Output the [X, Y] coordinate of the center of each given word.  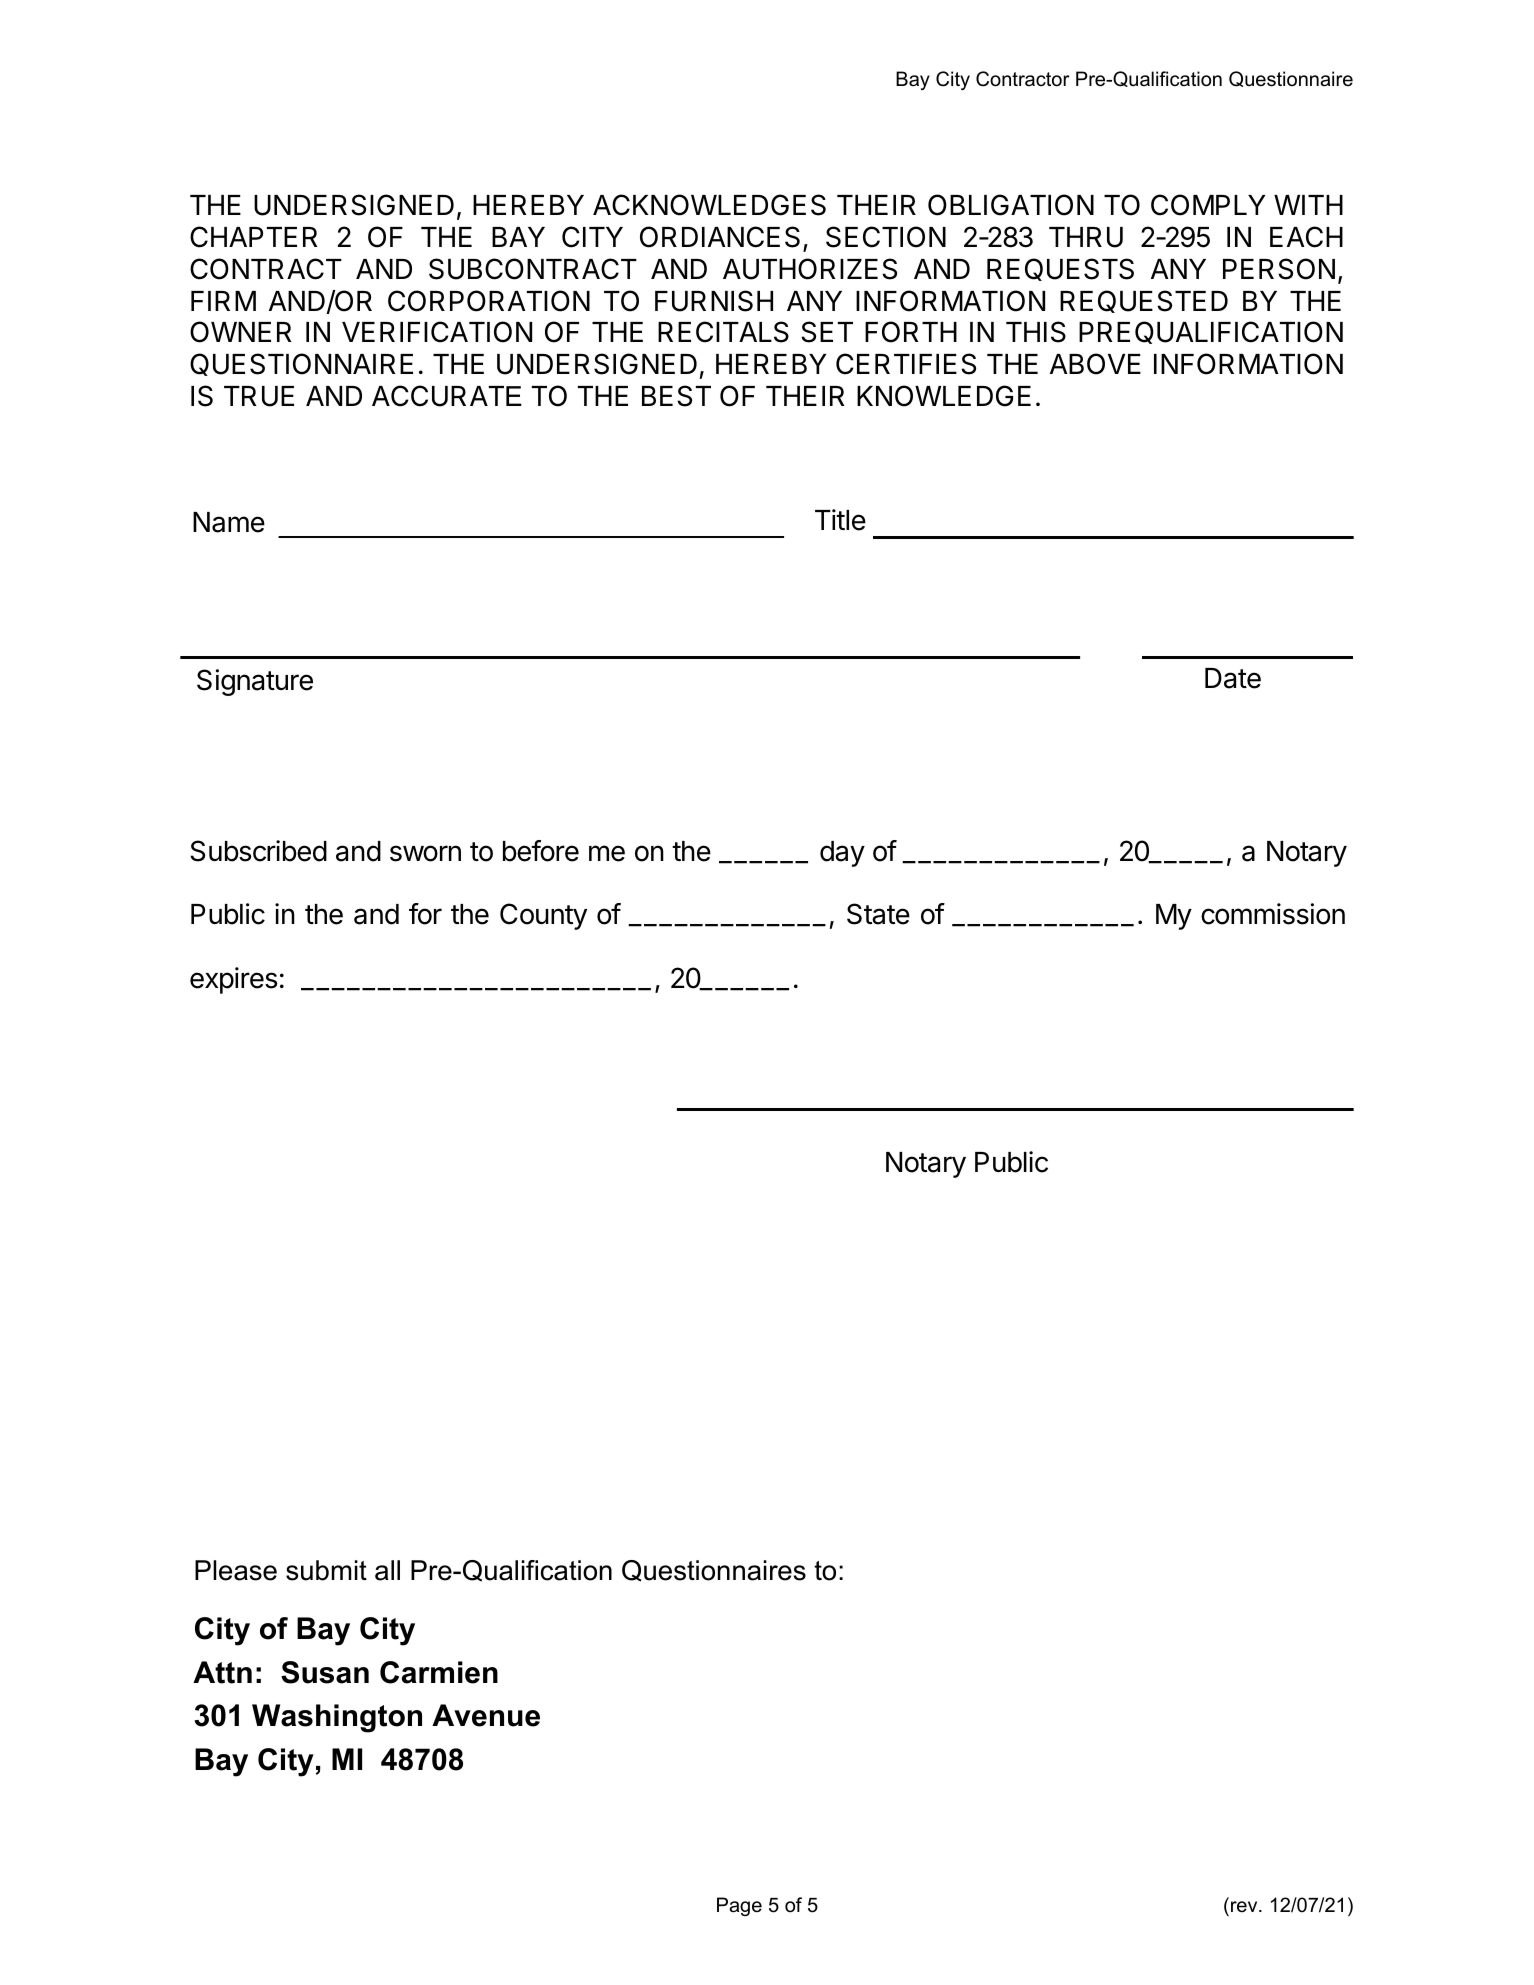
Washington [337, 1718]
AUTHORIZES [810, 269]
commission [1273, 914]
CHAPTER [254, 237]
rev [1245, 1907]
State [878, 914]
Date [1233, 678]
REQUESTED [1144, 301]
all [387, 1570]
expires [233, 980]
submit [326, 1570]
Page [739, 1906]
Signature [255, 682]
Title [840, 520]
